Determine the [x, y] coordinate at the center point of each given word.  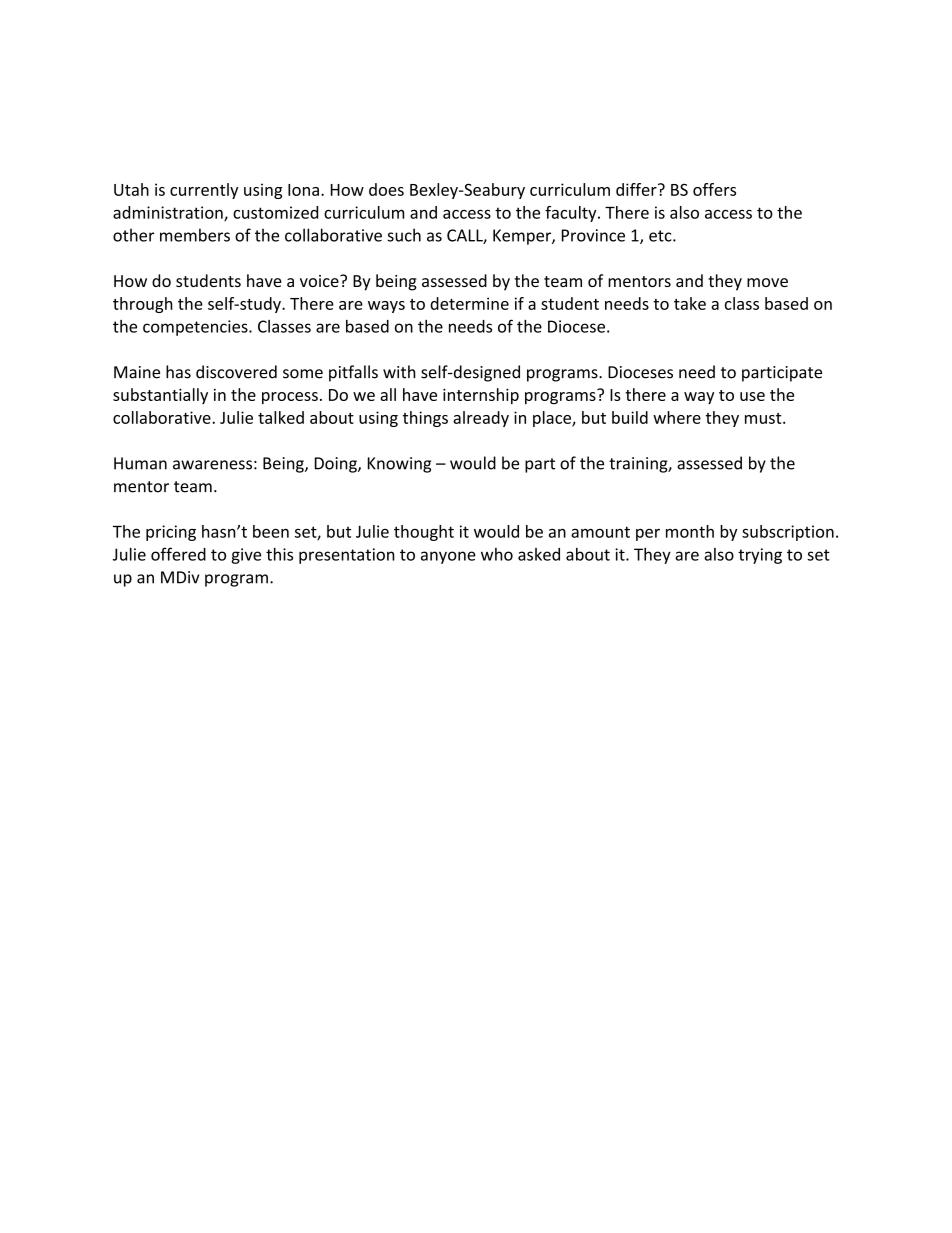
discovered [236, 372]
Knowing [399, 465]
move [767, 282]
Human [140, 463]
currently [204, 191]
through [143, 305]
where [677, 417]
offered [178, 554]
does [386, 189]
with [399, 372]
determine [469, 303]
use [752, 396]
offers [714, 189]
